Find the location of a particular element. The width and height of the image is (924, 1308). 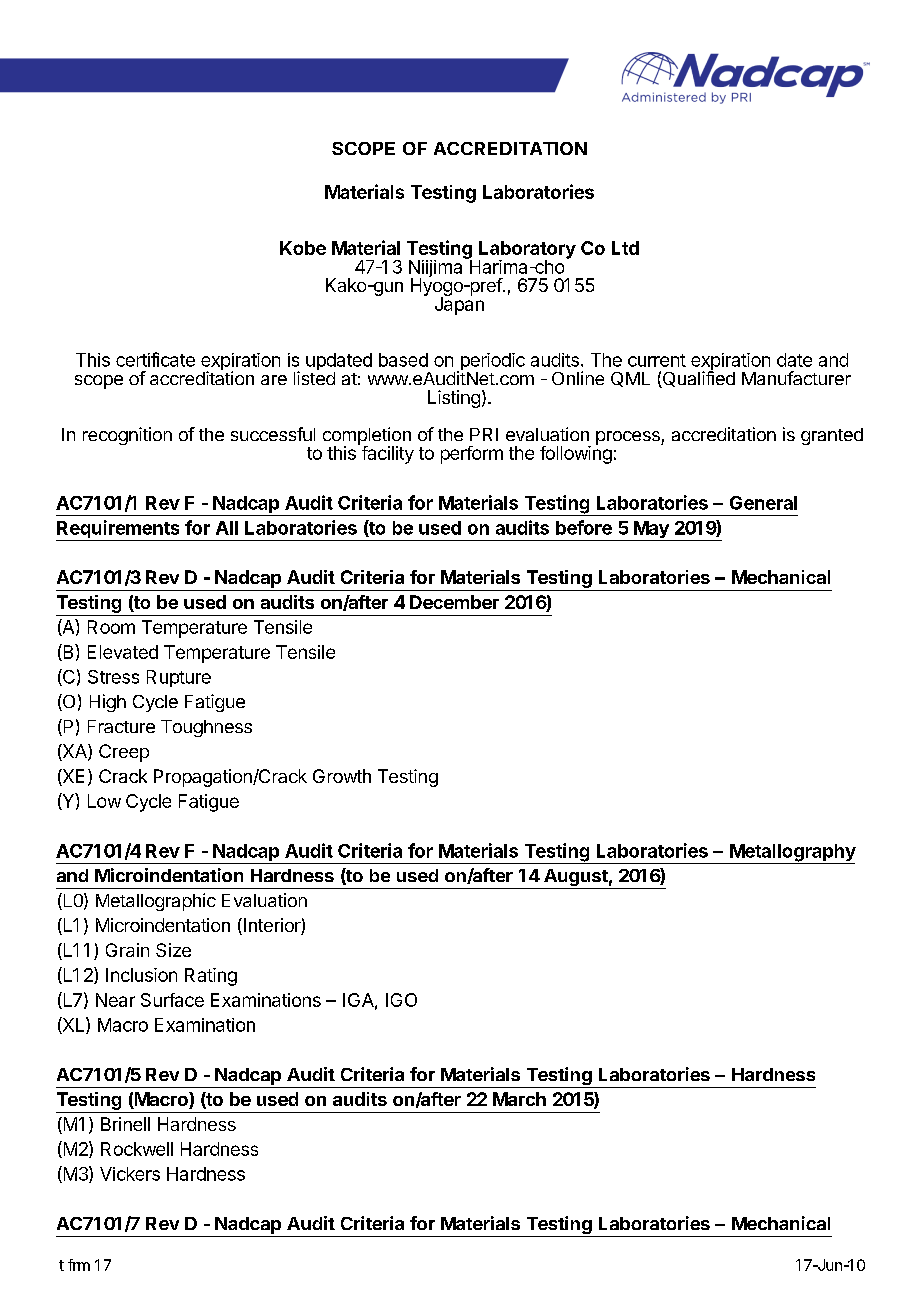

IGO is located at coordinates (401, 1000).
